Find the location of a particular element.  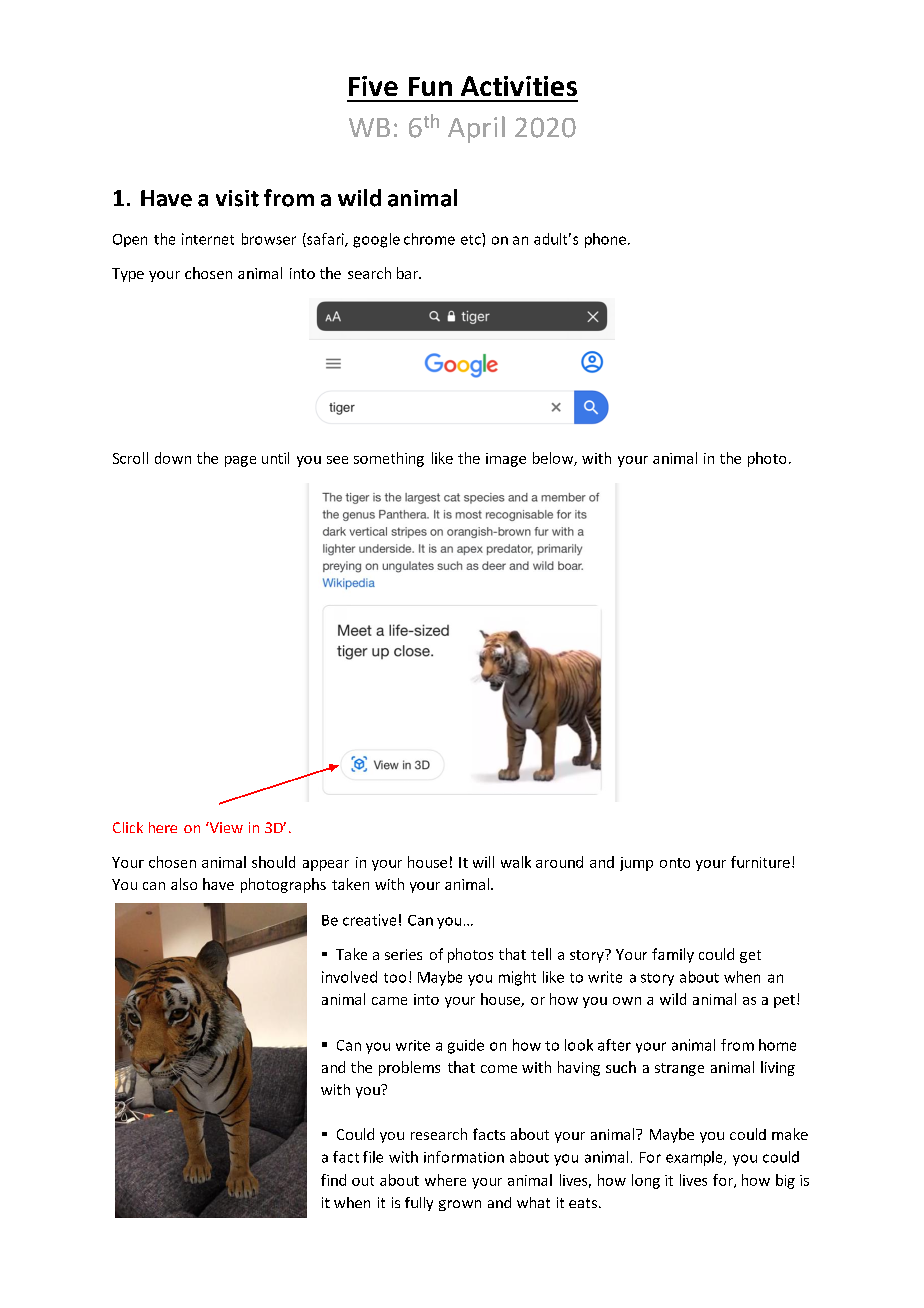

find is located at coordinates (333, 1180).
